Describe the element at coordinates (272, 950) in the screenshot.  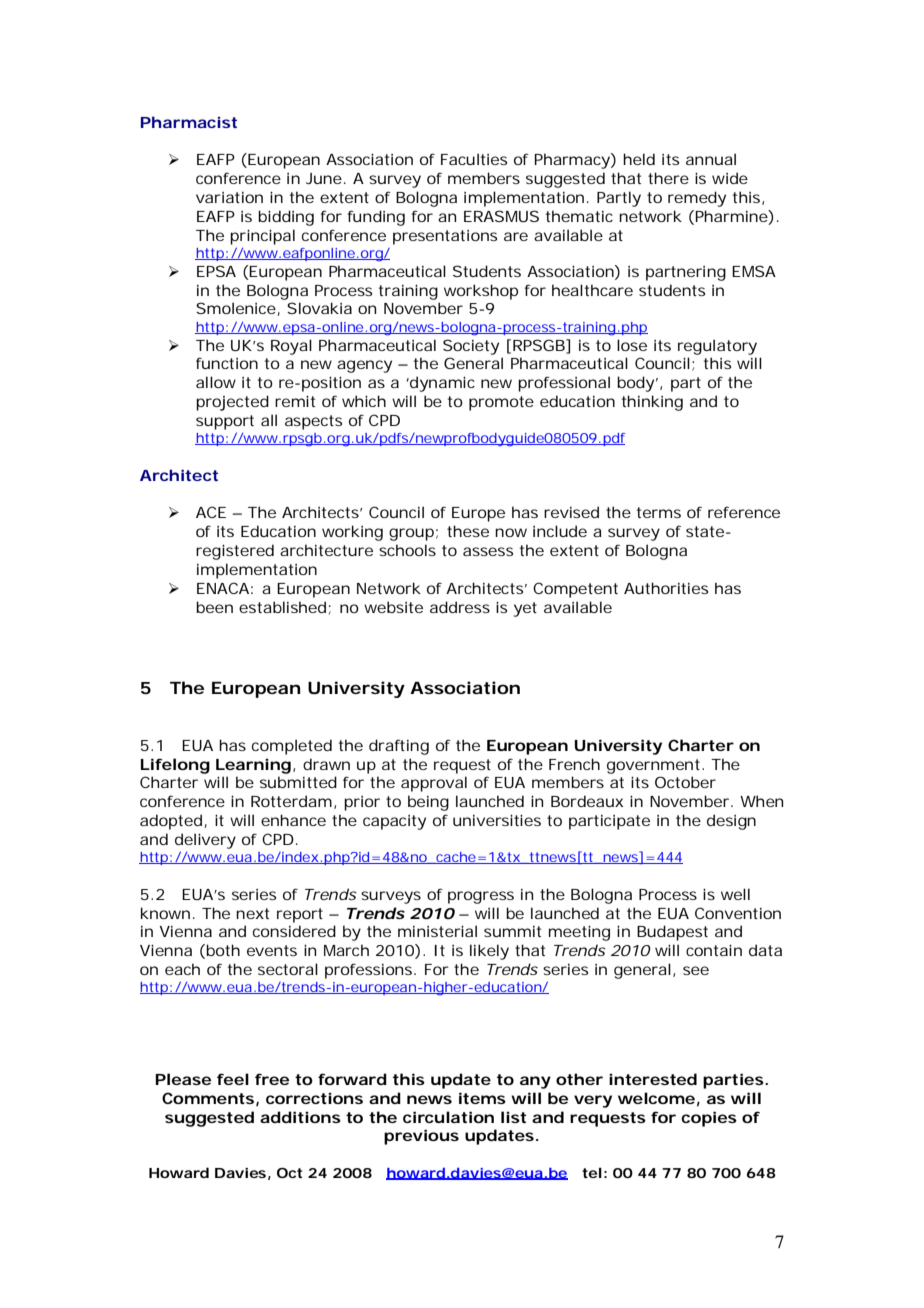
I see `events` at that location.
